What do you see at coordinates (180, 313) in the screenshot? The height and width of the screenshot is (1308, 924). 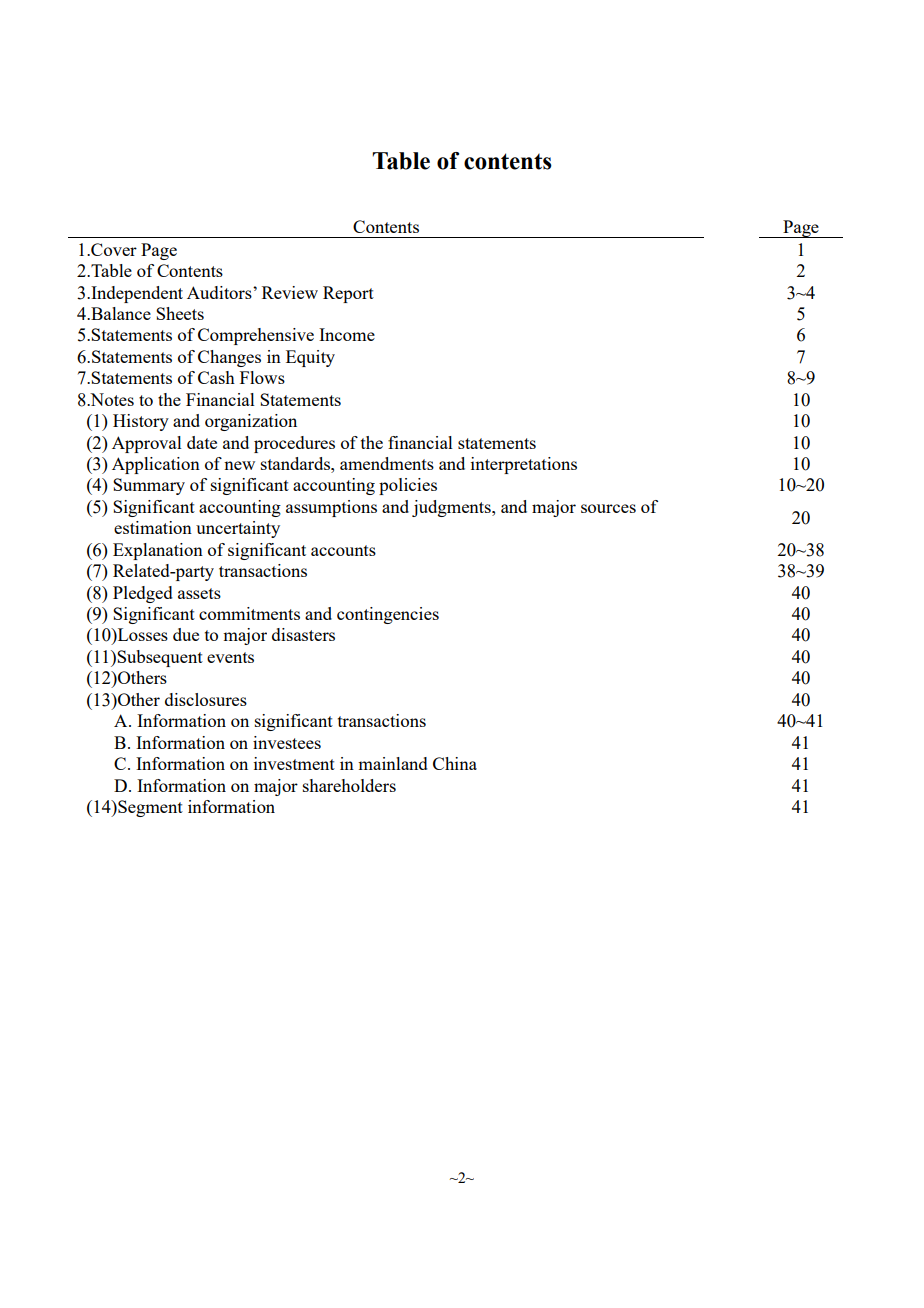 I see `Sheets` at bounding box center [180, 313].
